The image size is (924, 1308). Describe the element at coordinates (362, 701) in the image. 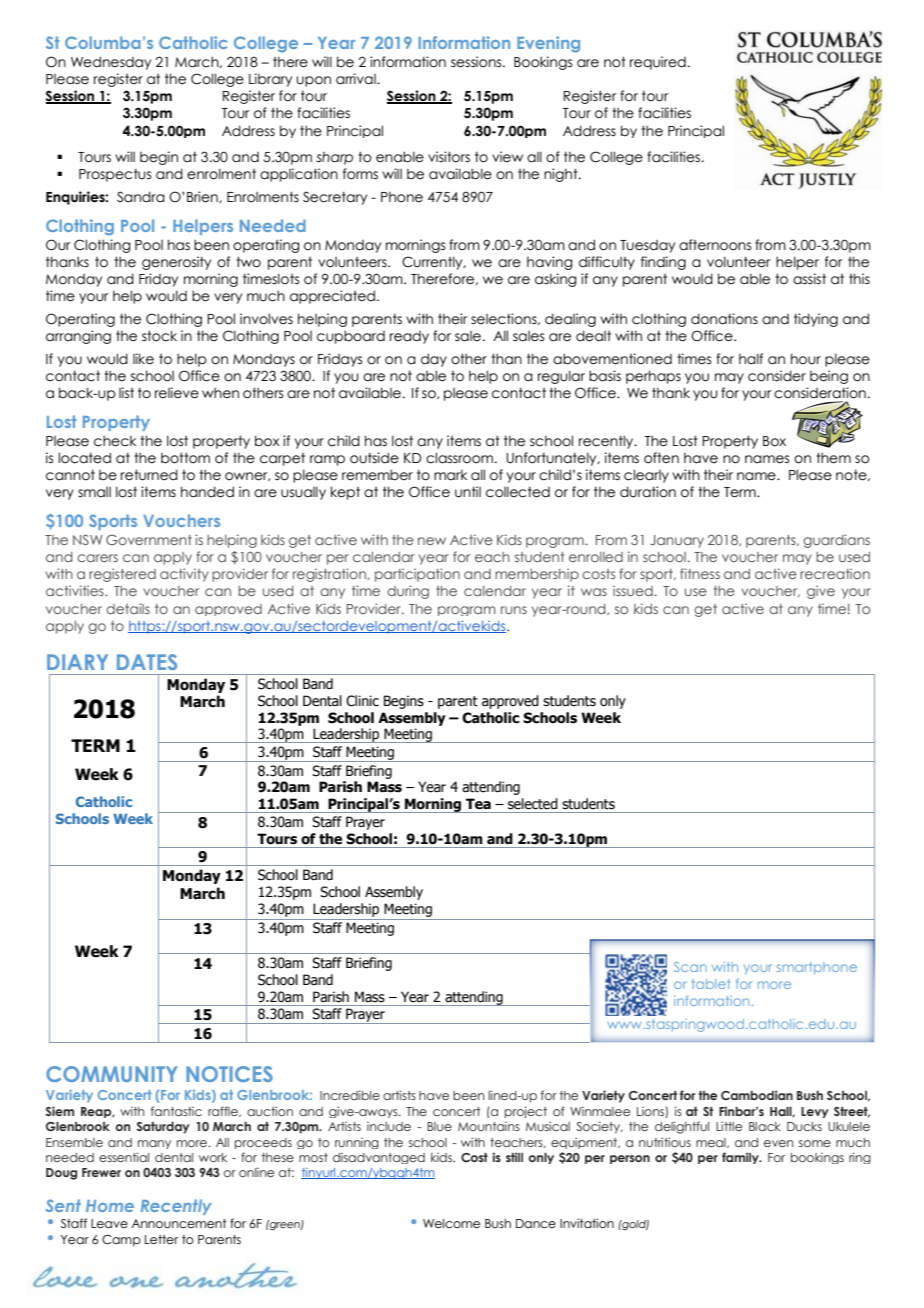

I see `Clinic` at that location.
